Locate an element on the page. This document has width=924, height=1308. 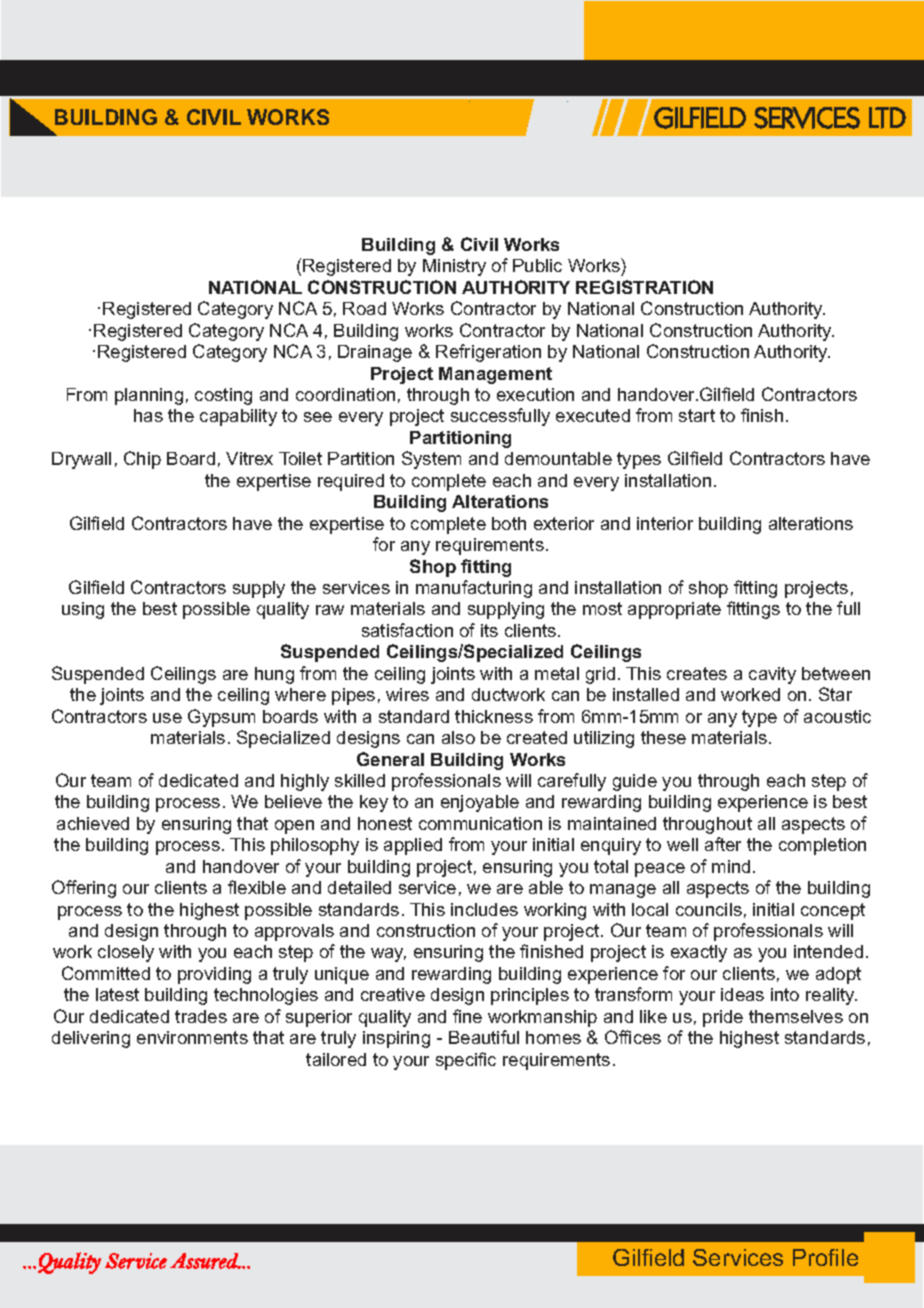
its is located at coordinates (489, 630).
